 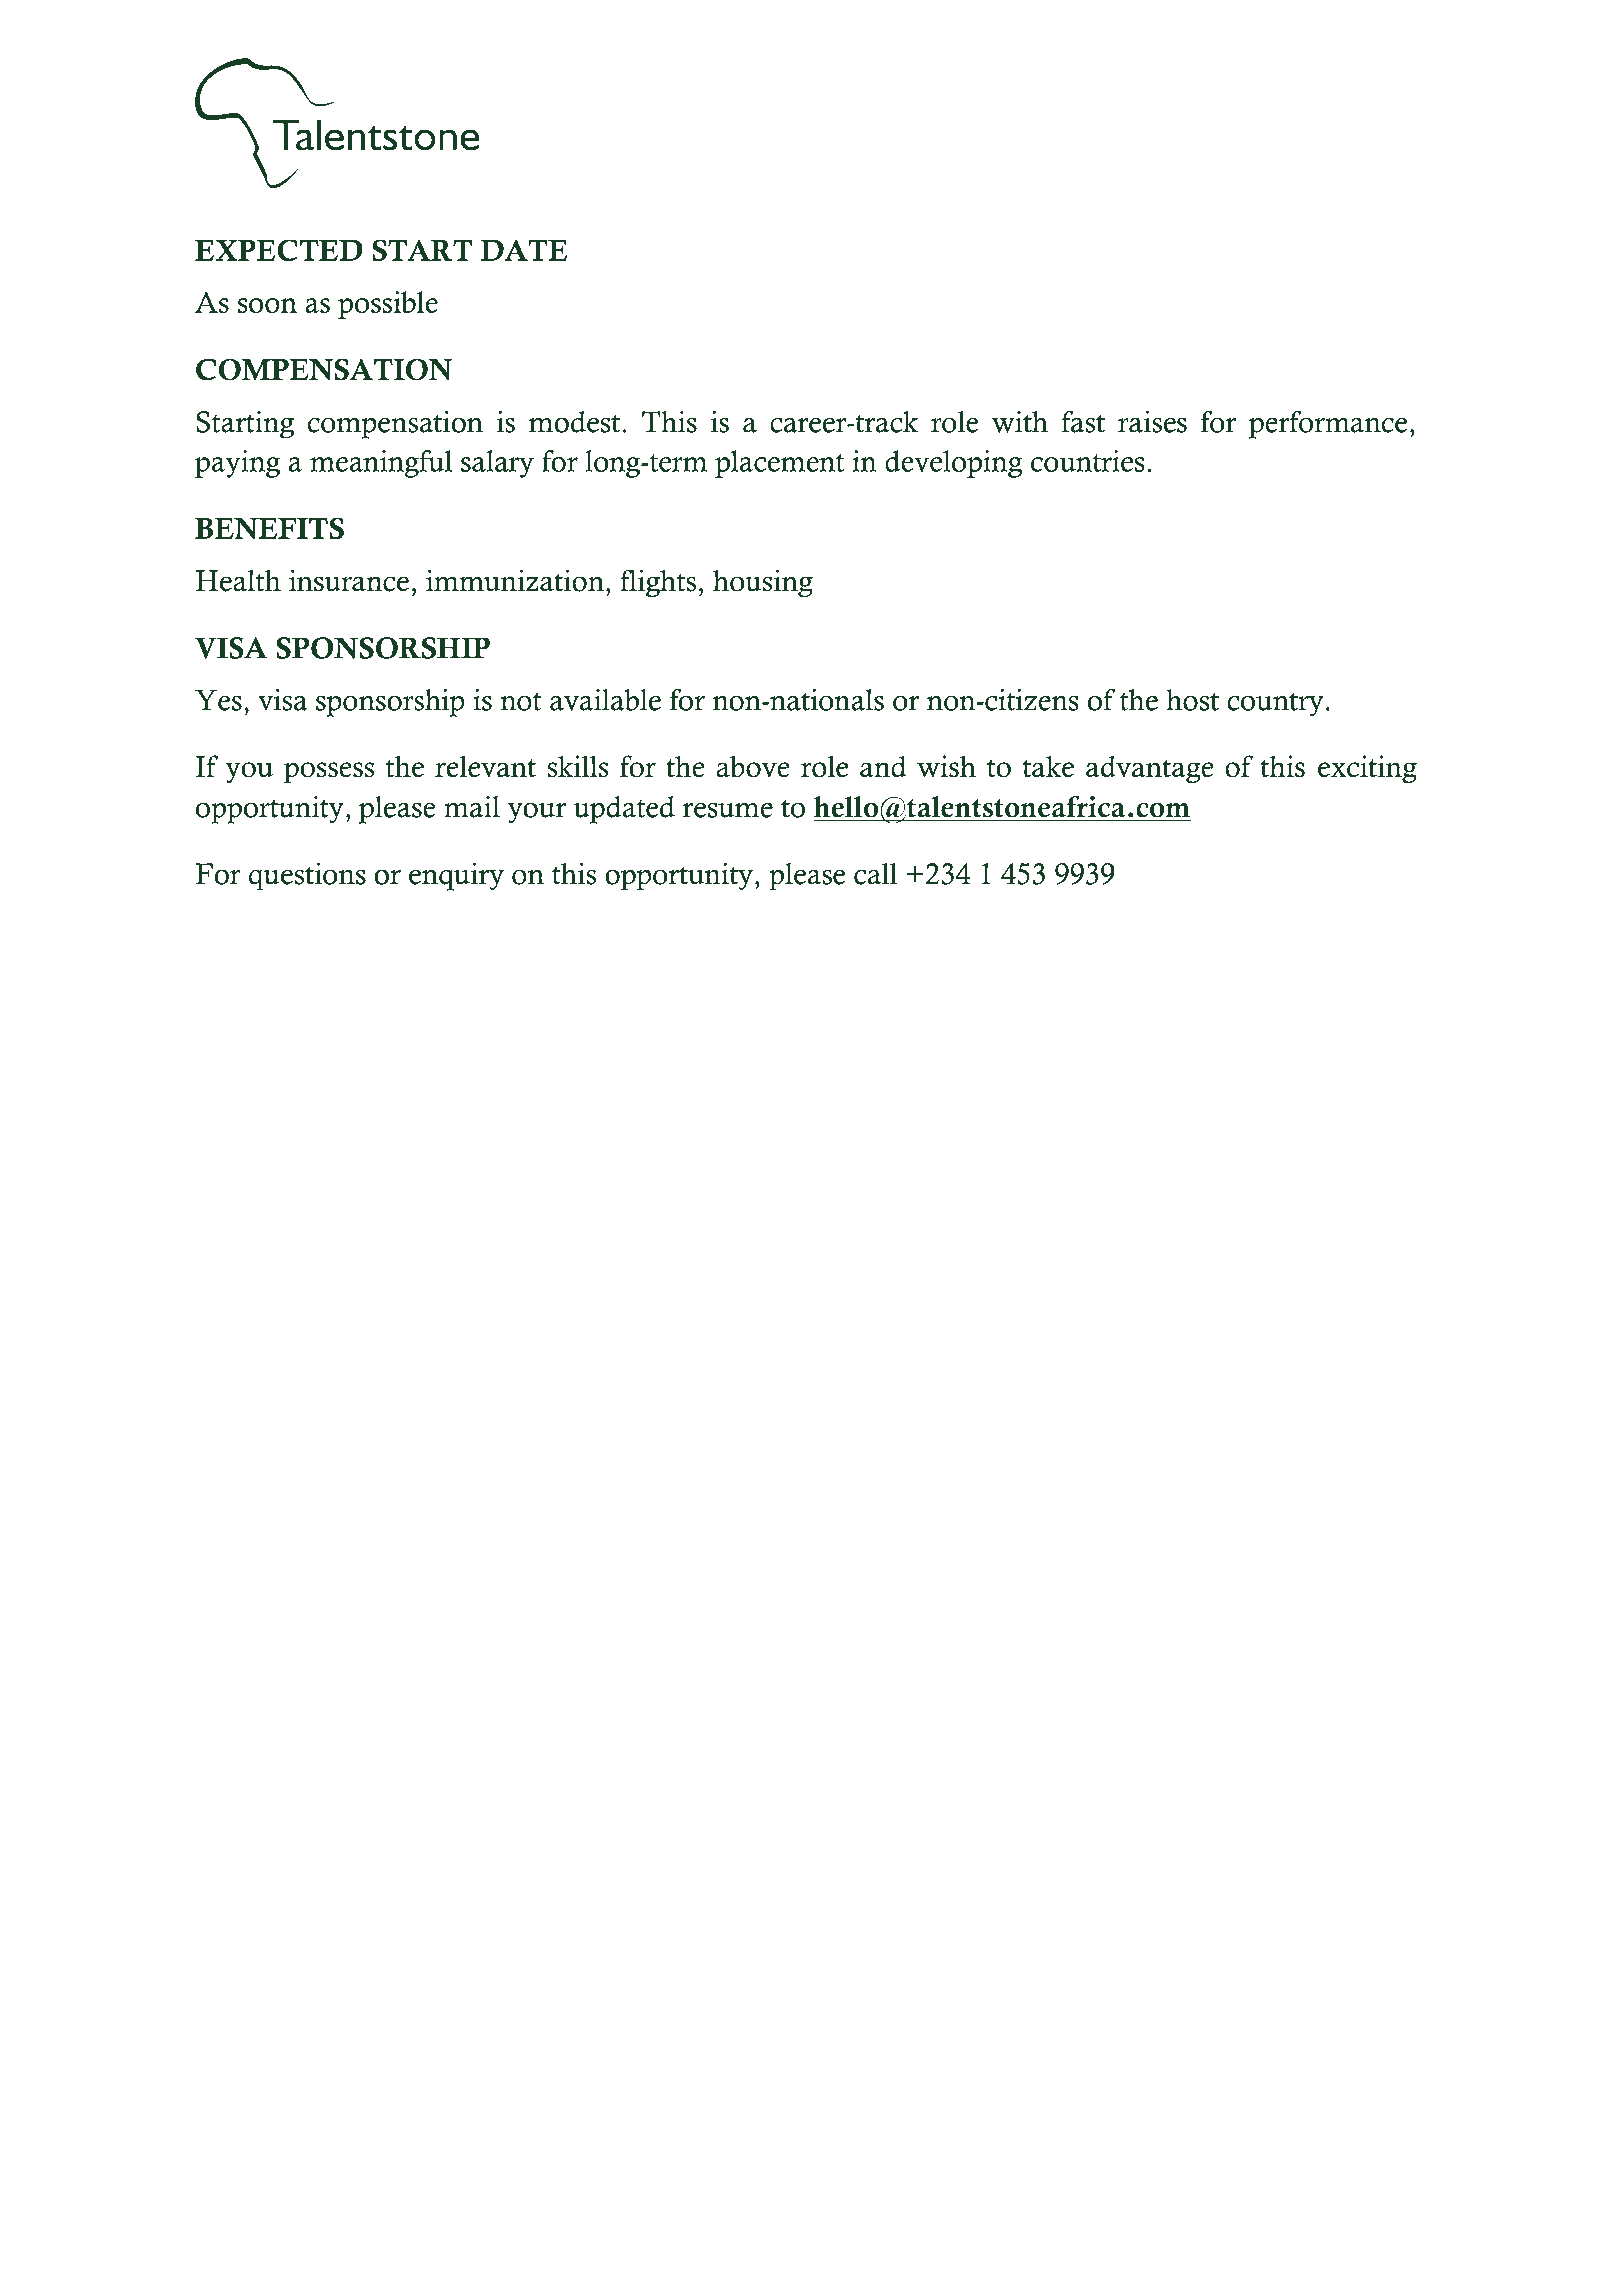 I want to click on possess, so click(x=329, y=773).
